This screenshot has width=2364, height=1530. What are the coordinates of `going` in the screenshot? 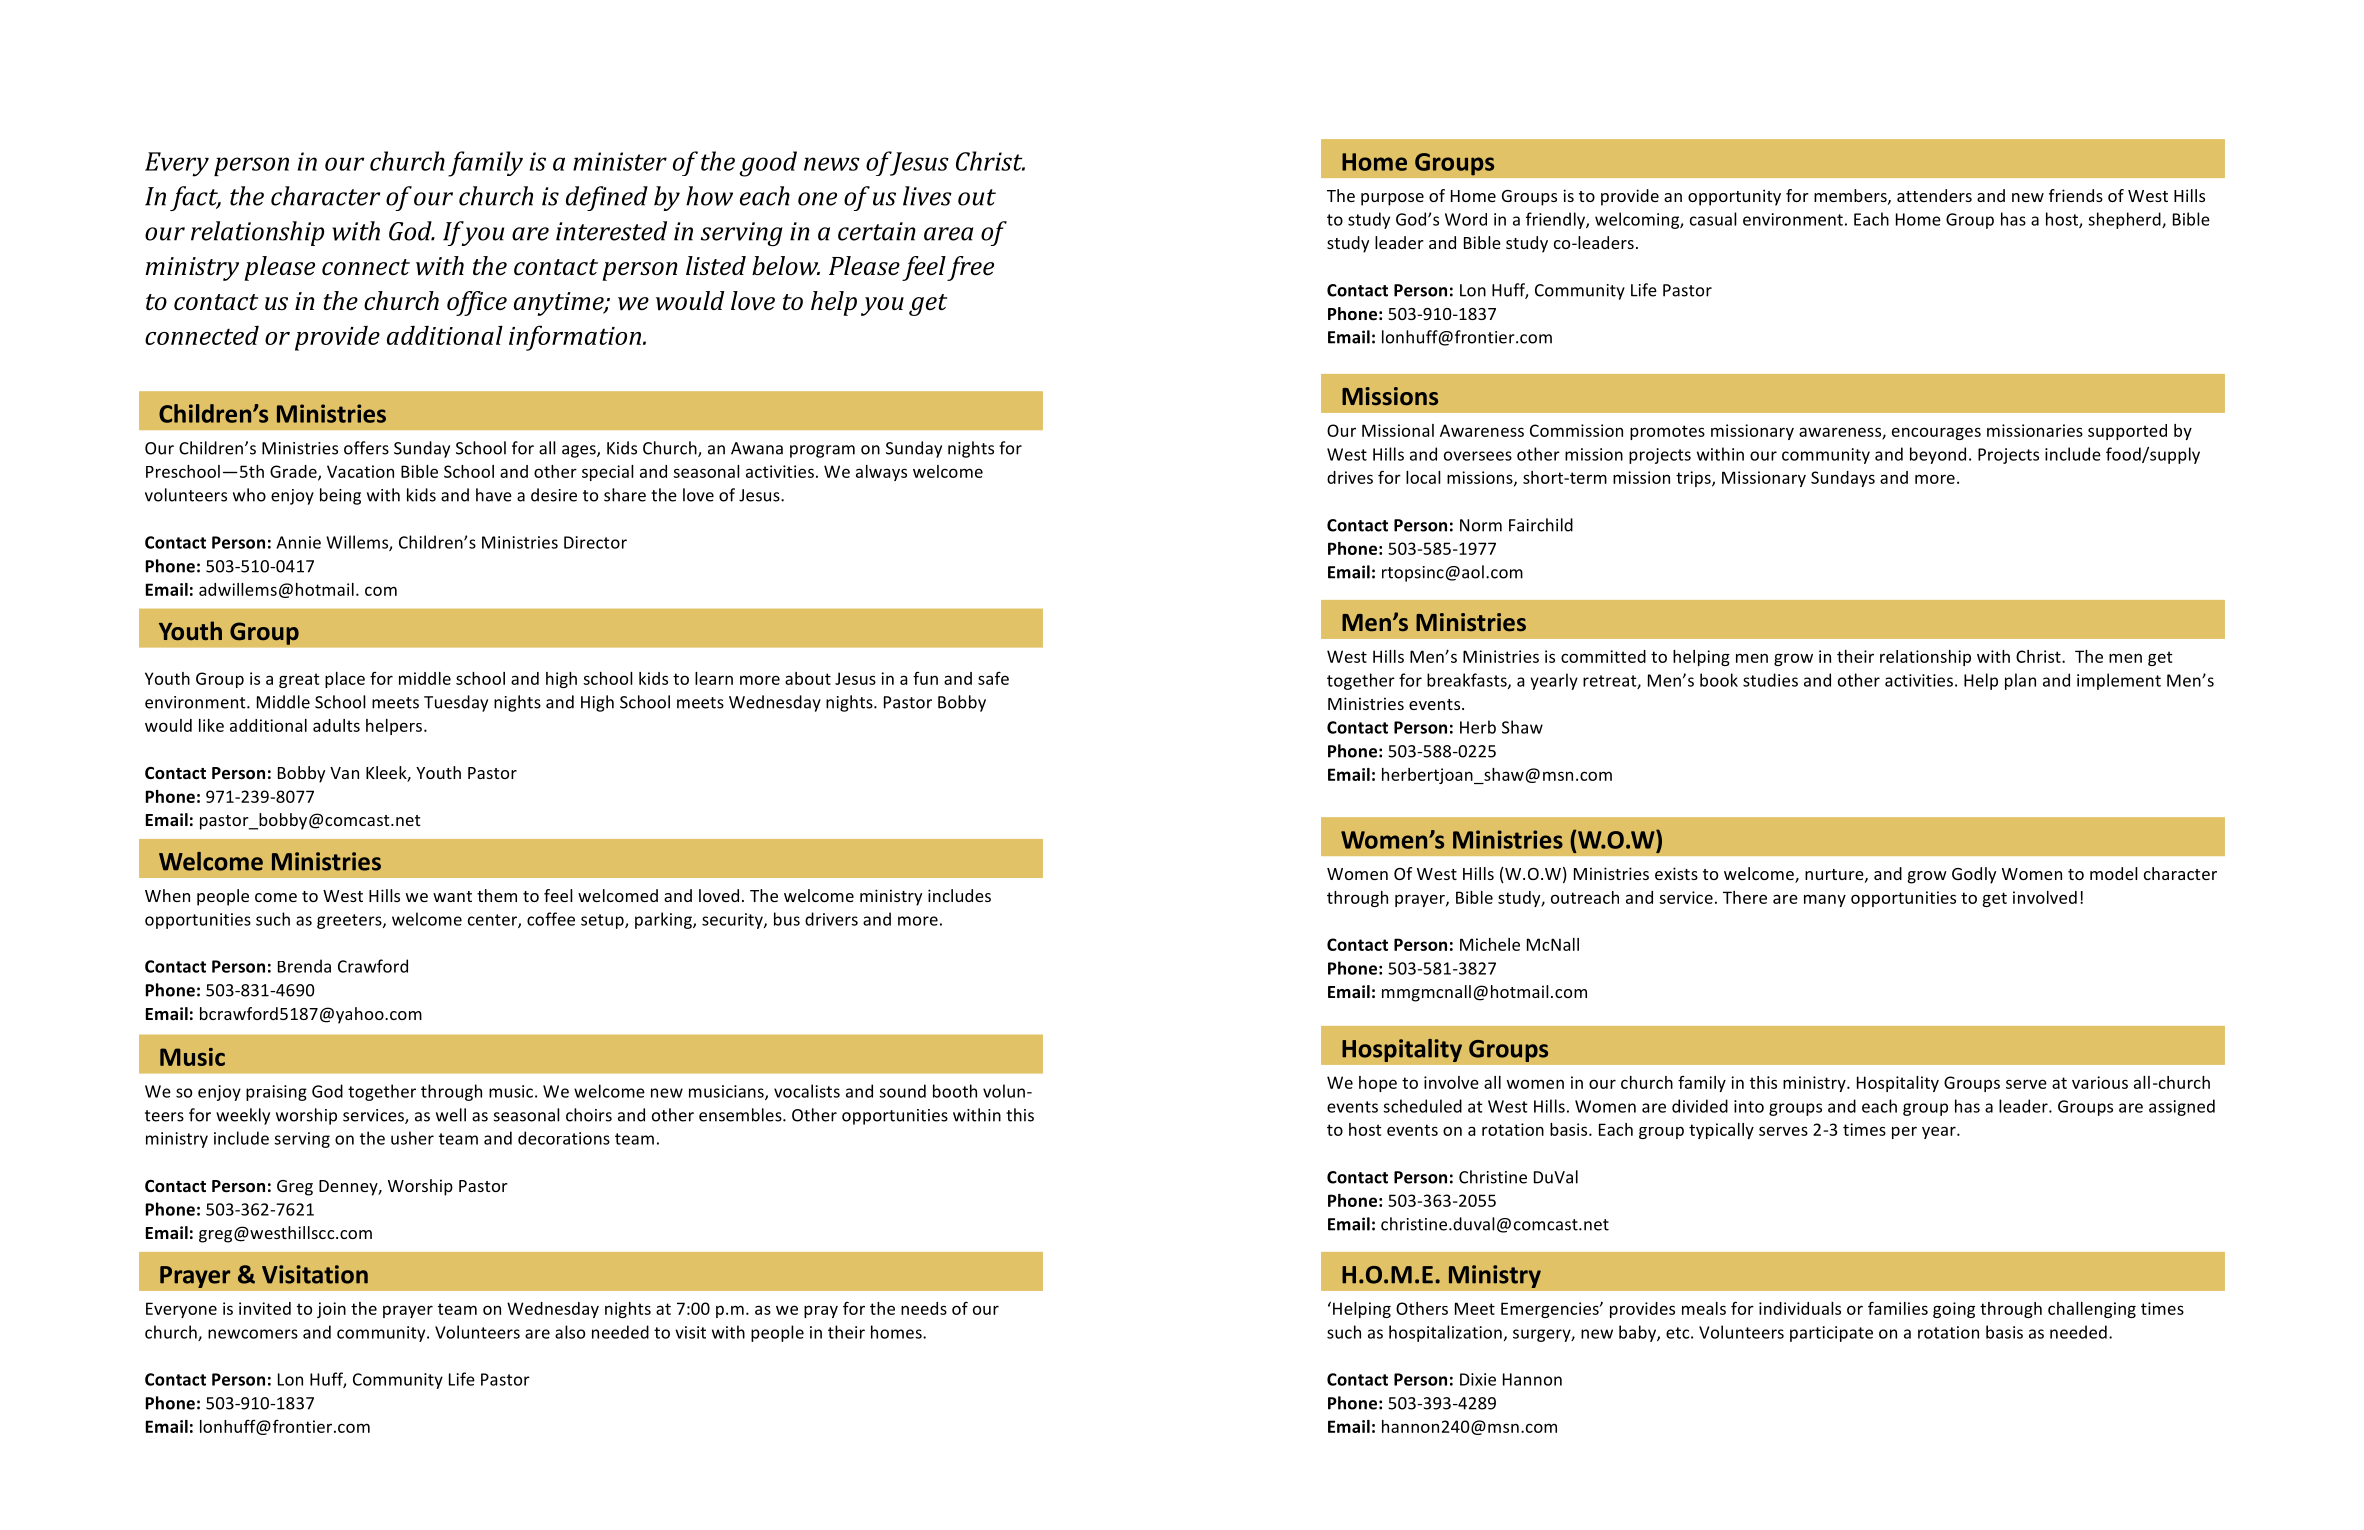 It's located at (1954, 1310).
